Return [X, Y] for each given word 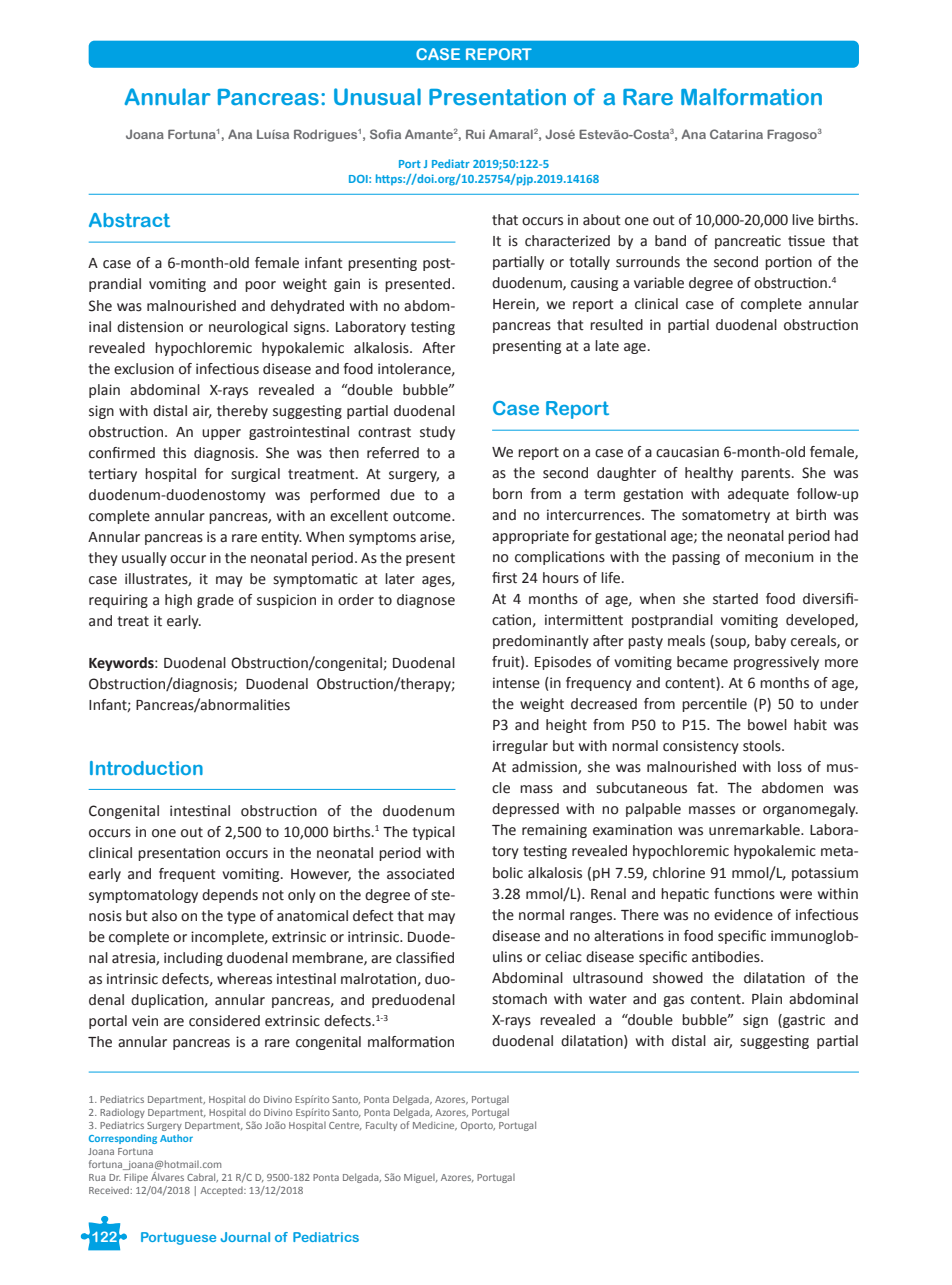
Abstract [129, 220]
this [174, 453]
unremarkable [755, 830]
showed [678, 978]
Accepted [222, 1191]
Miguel [420, 1178]
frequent [187, 875]
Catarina [736, 134]
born [507, 494]
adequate [758, 495]
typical [433, 833]
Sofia [385, 134]
